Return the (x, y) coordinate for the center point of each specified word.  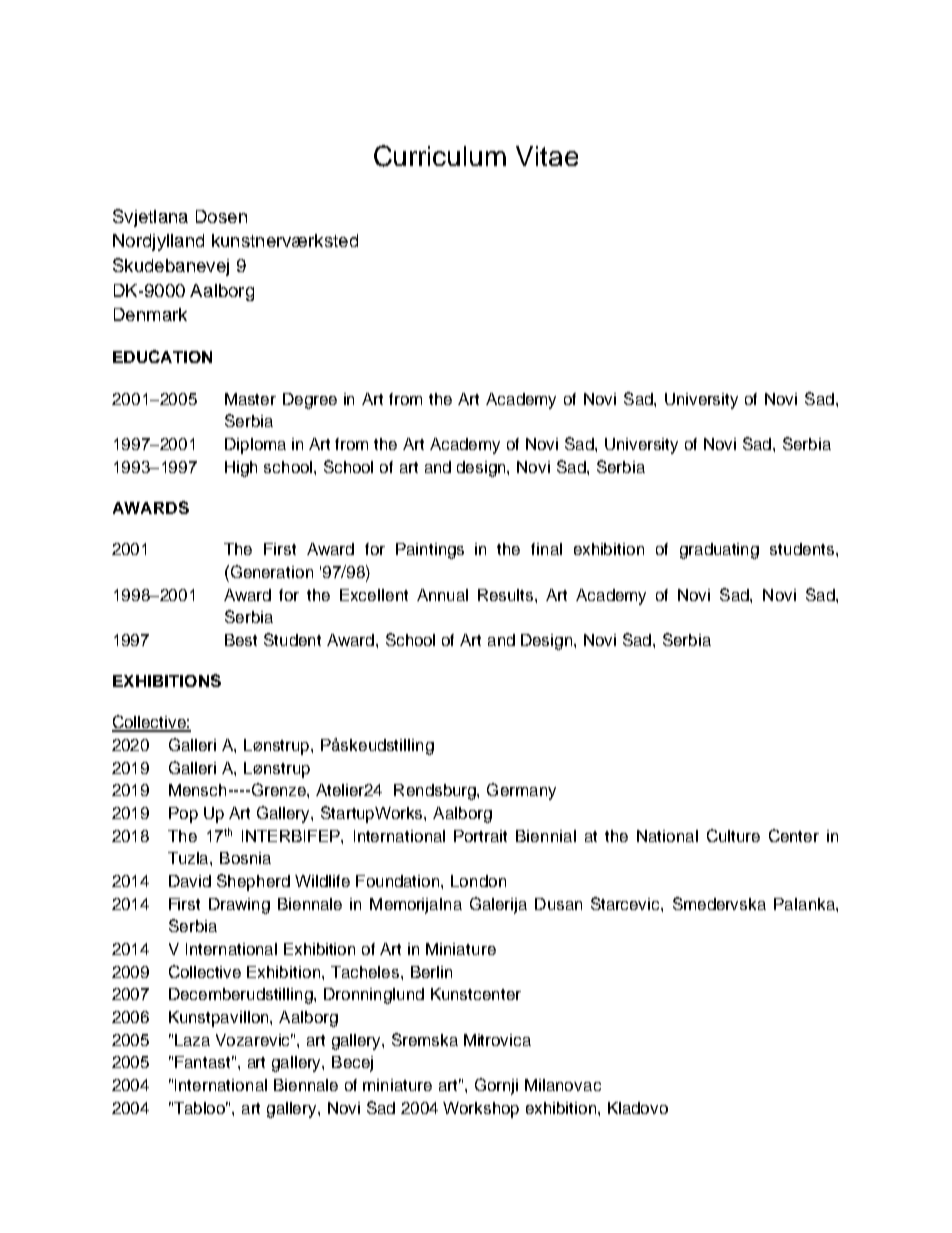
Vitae (547, 156)
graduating (719, 551)
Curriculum (440, 156)
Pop (183, 815)
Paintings (430, 551)
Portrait (480, 836)
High (241, 469)
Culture (733, 835)
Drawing (239, 906)
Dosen (221, 216)
